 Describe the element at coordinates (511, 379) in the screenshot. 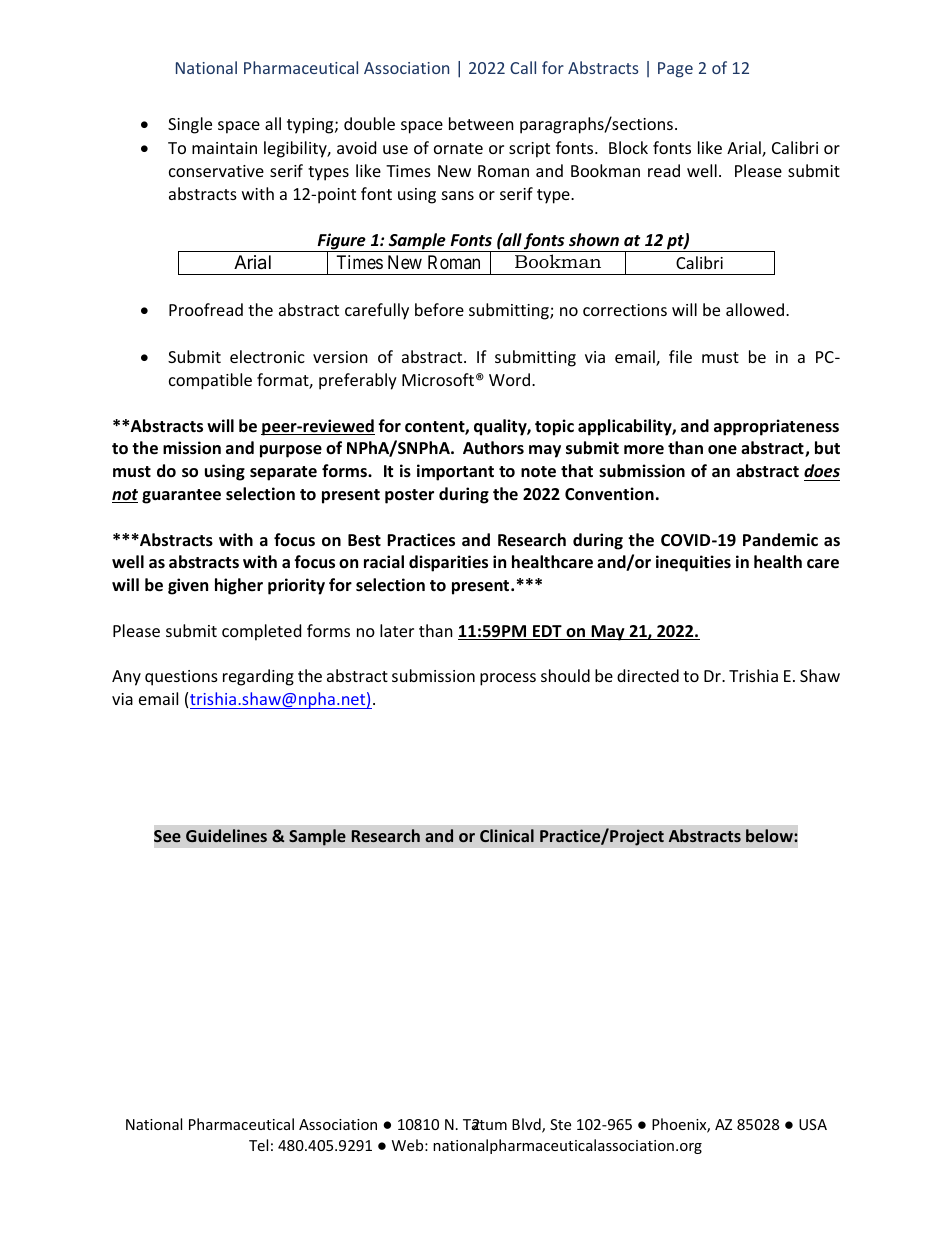

I see `Word` at that location.
